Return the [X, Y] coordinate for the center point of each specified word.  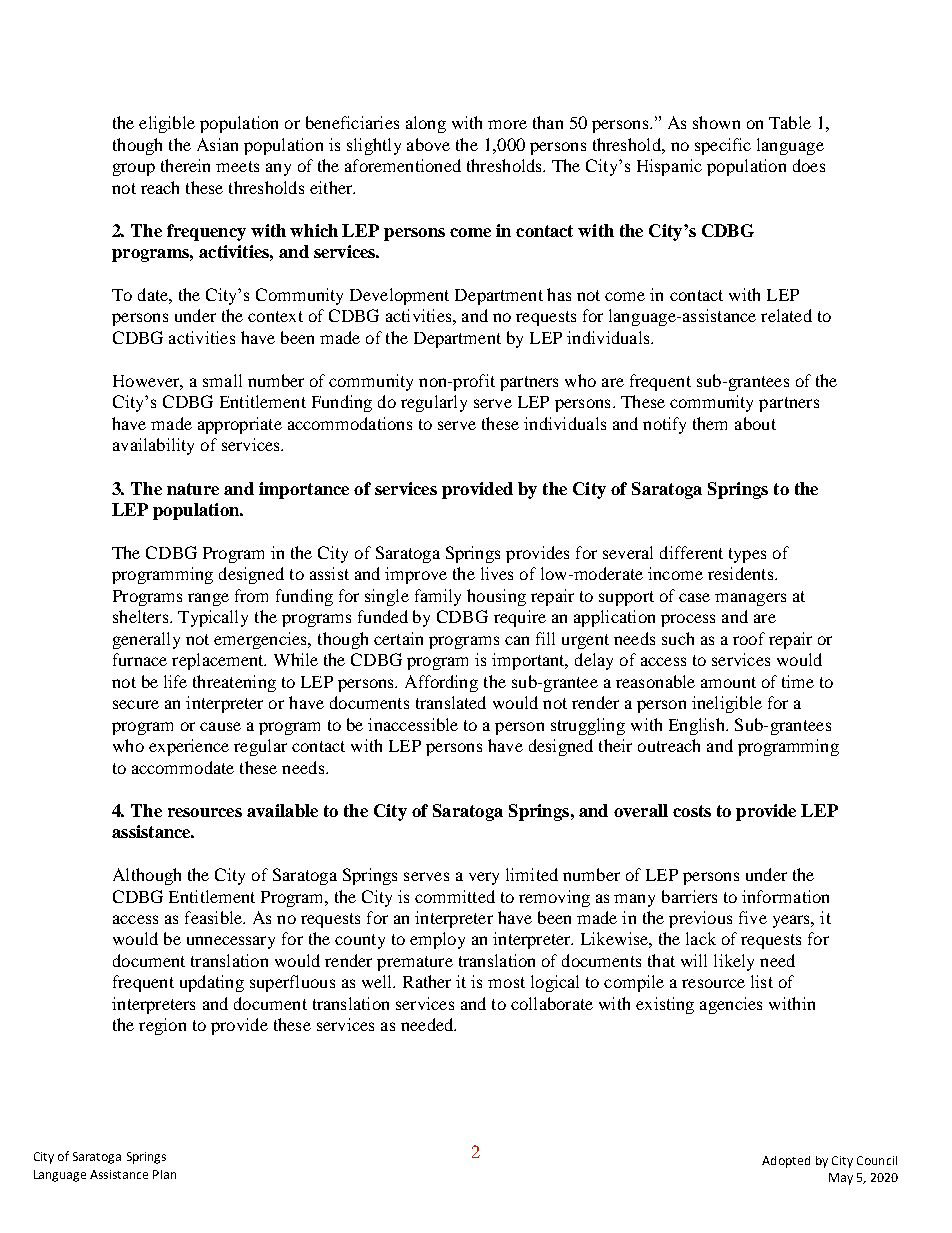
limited [532, 874]
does [809, 165]
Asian [217, 144]
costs [692, 811]
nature [193, 489]
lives [497, 573]
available [282, 810]
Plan [164, 1174]
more [507, 124]
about [755, 423]
